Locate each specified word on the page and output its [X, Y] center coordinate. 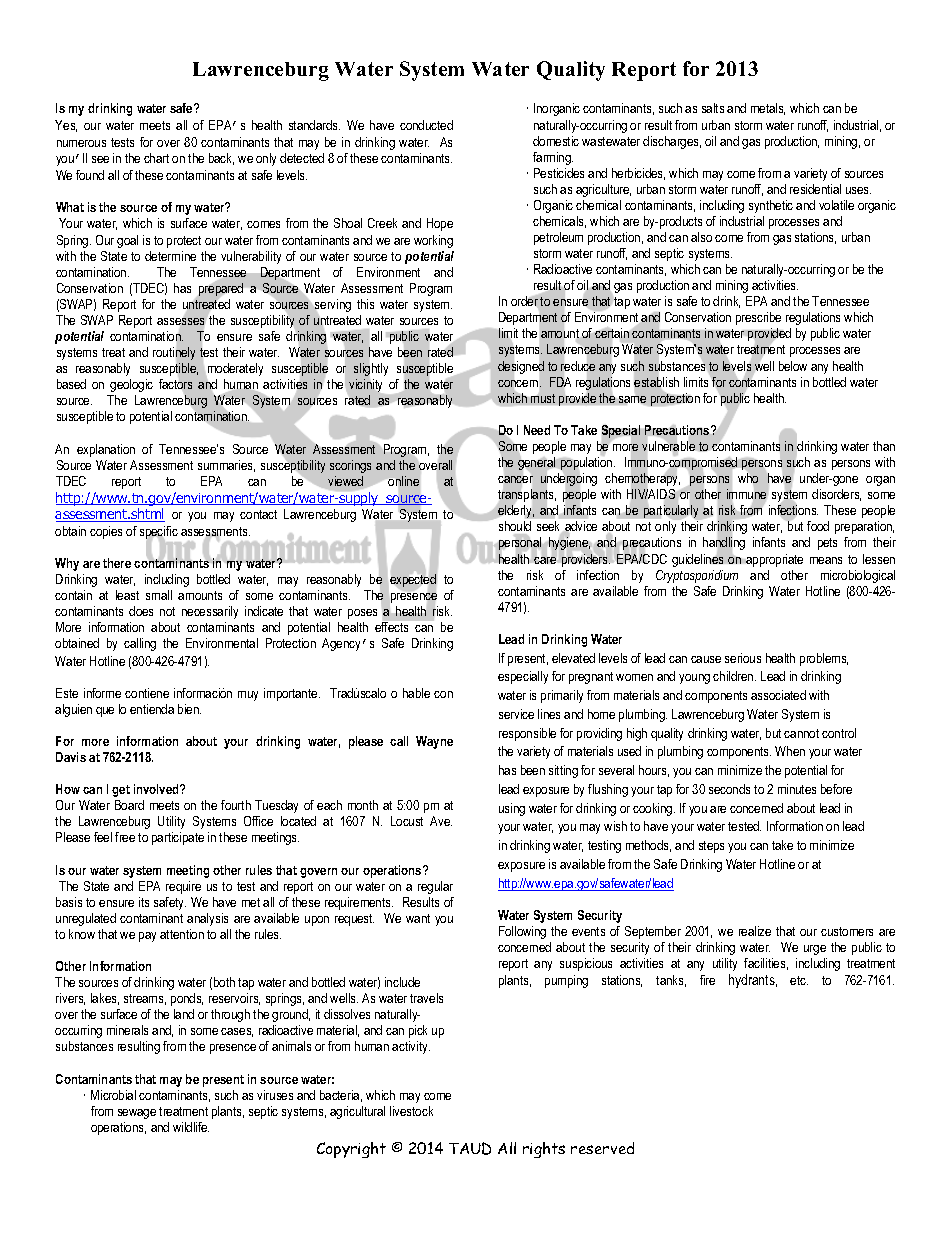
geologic [131, 385]
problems [824, 659]
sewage [137, 1114]
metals [768, 109]
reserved [602, 1148]
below [793, 366]
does [141, 611]
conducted [426, 125]
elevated [573, 658]
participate [178, 838]
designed [521, 367]
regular [435, 887]
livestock [411, 1111]
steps [711, 847]
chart [156, 158]
